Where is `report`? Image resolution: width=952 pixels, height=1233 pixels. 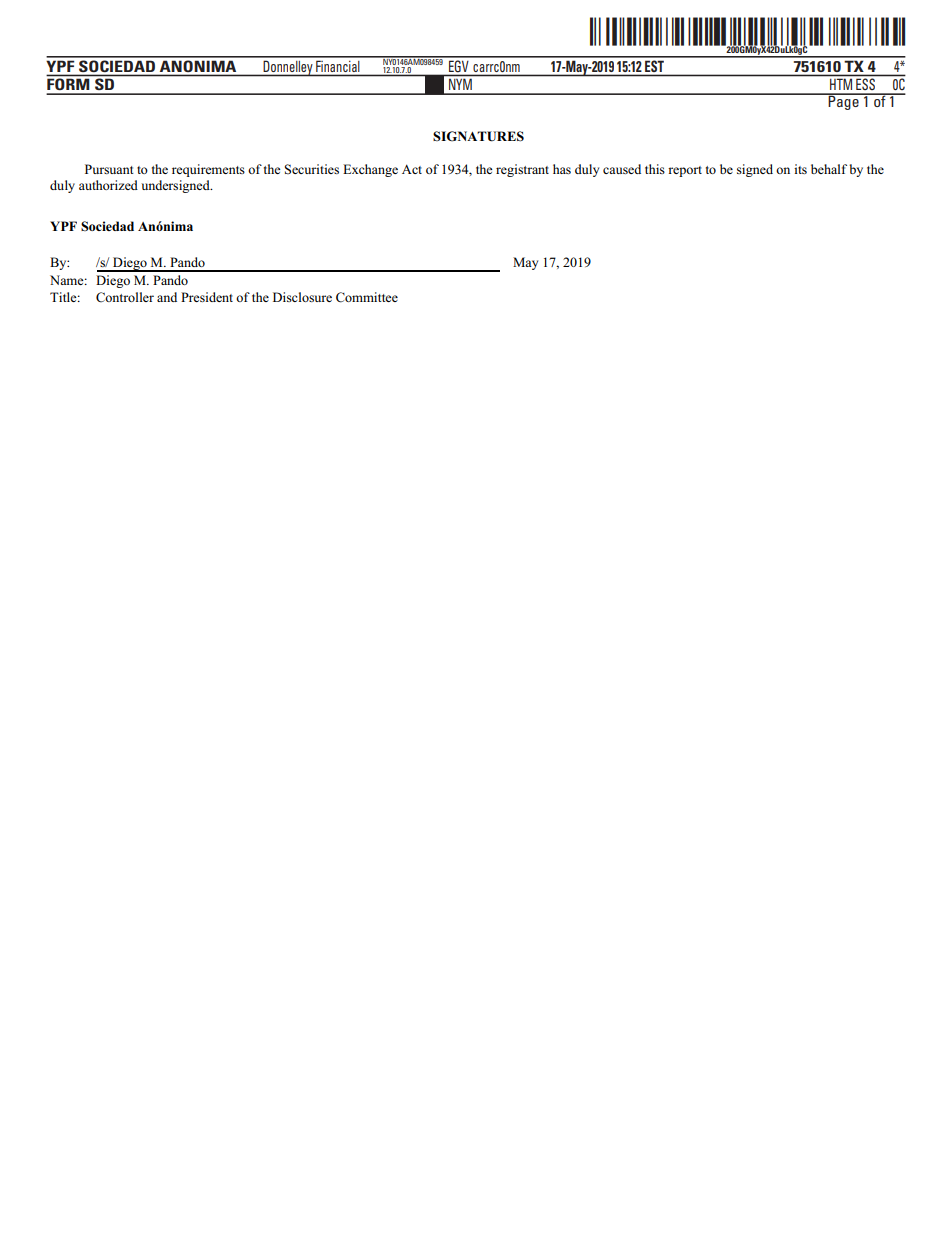 report is located at coordinates (685, 171).
